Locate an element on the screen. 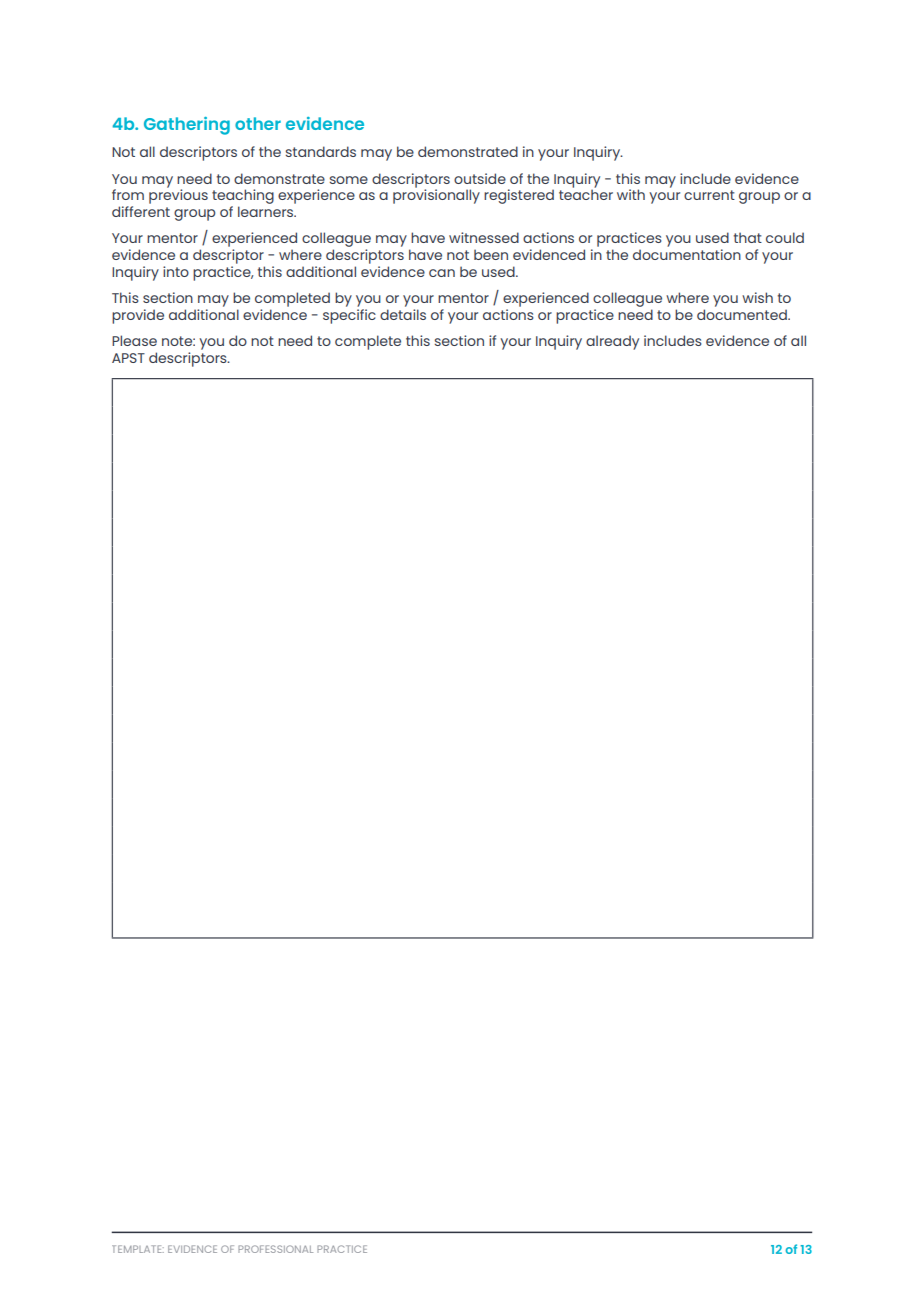  Gathering is located at coordinates (187, 126).
